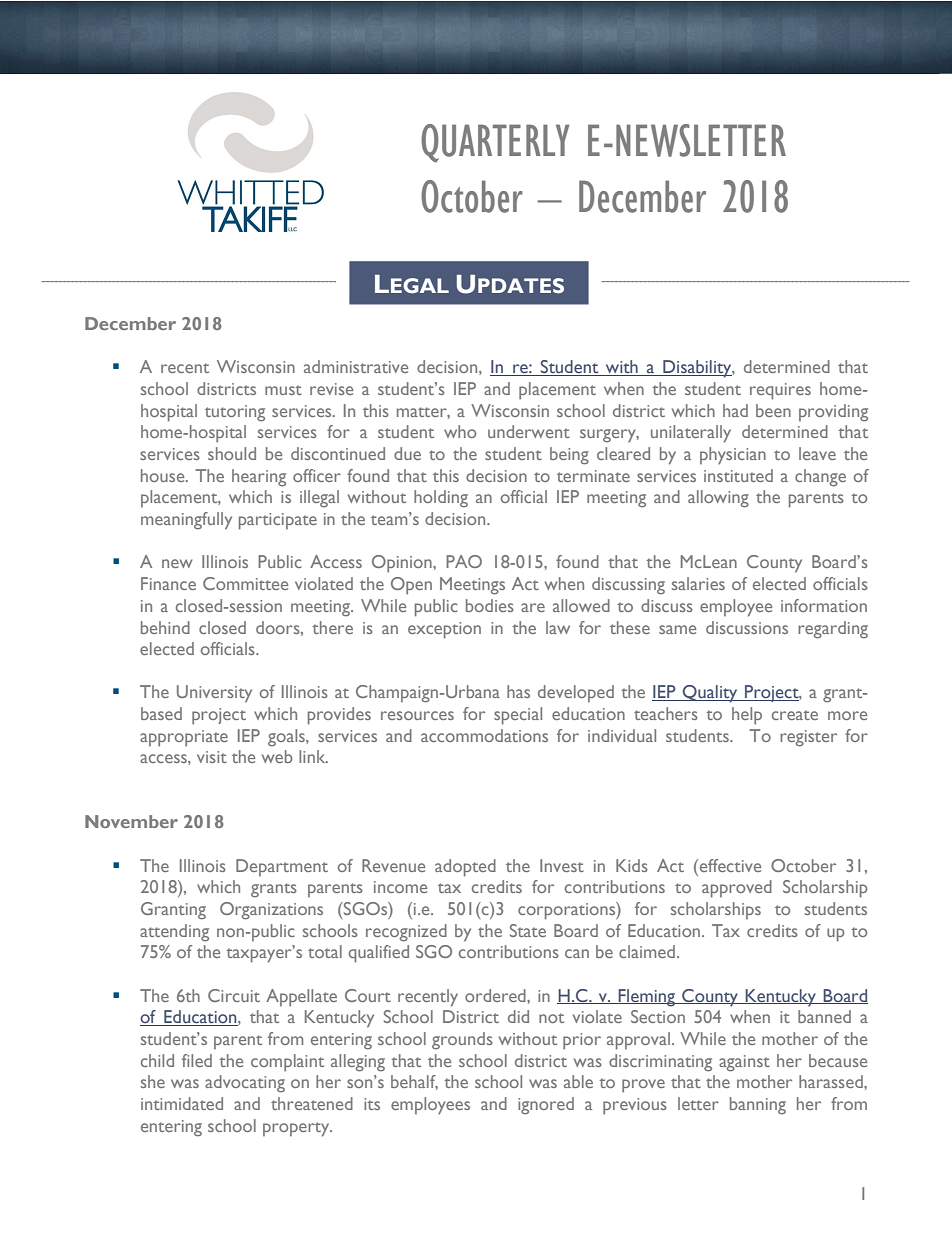 This page has height=1233, width=952. I want to click on requires, so click(780, 391).
